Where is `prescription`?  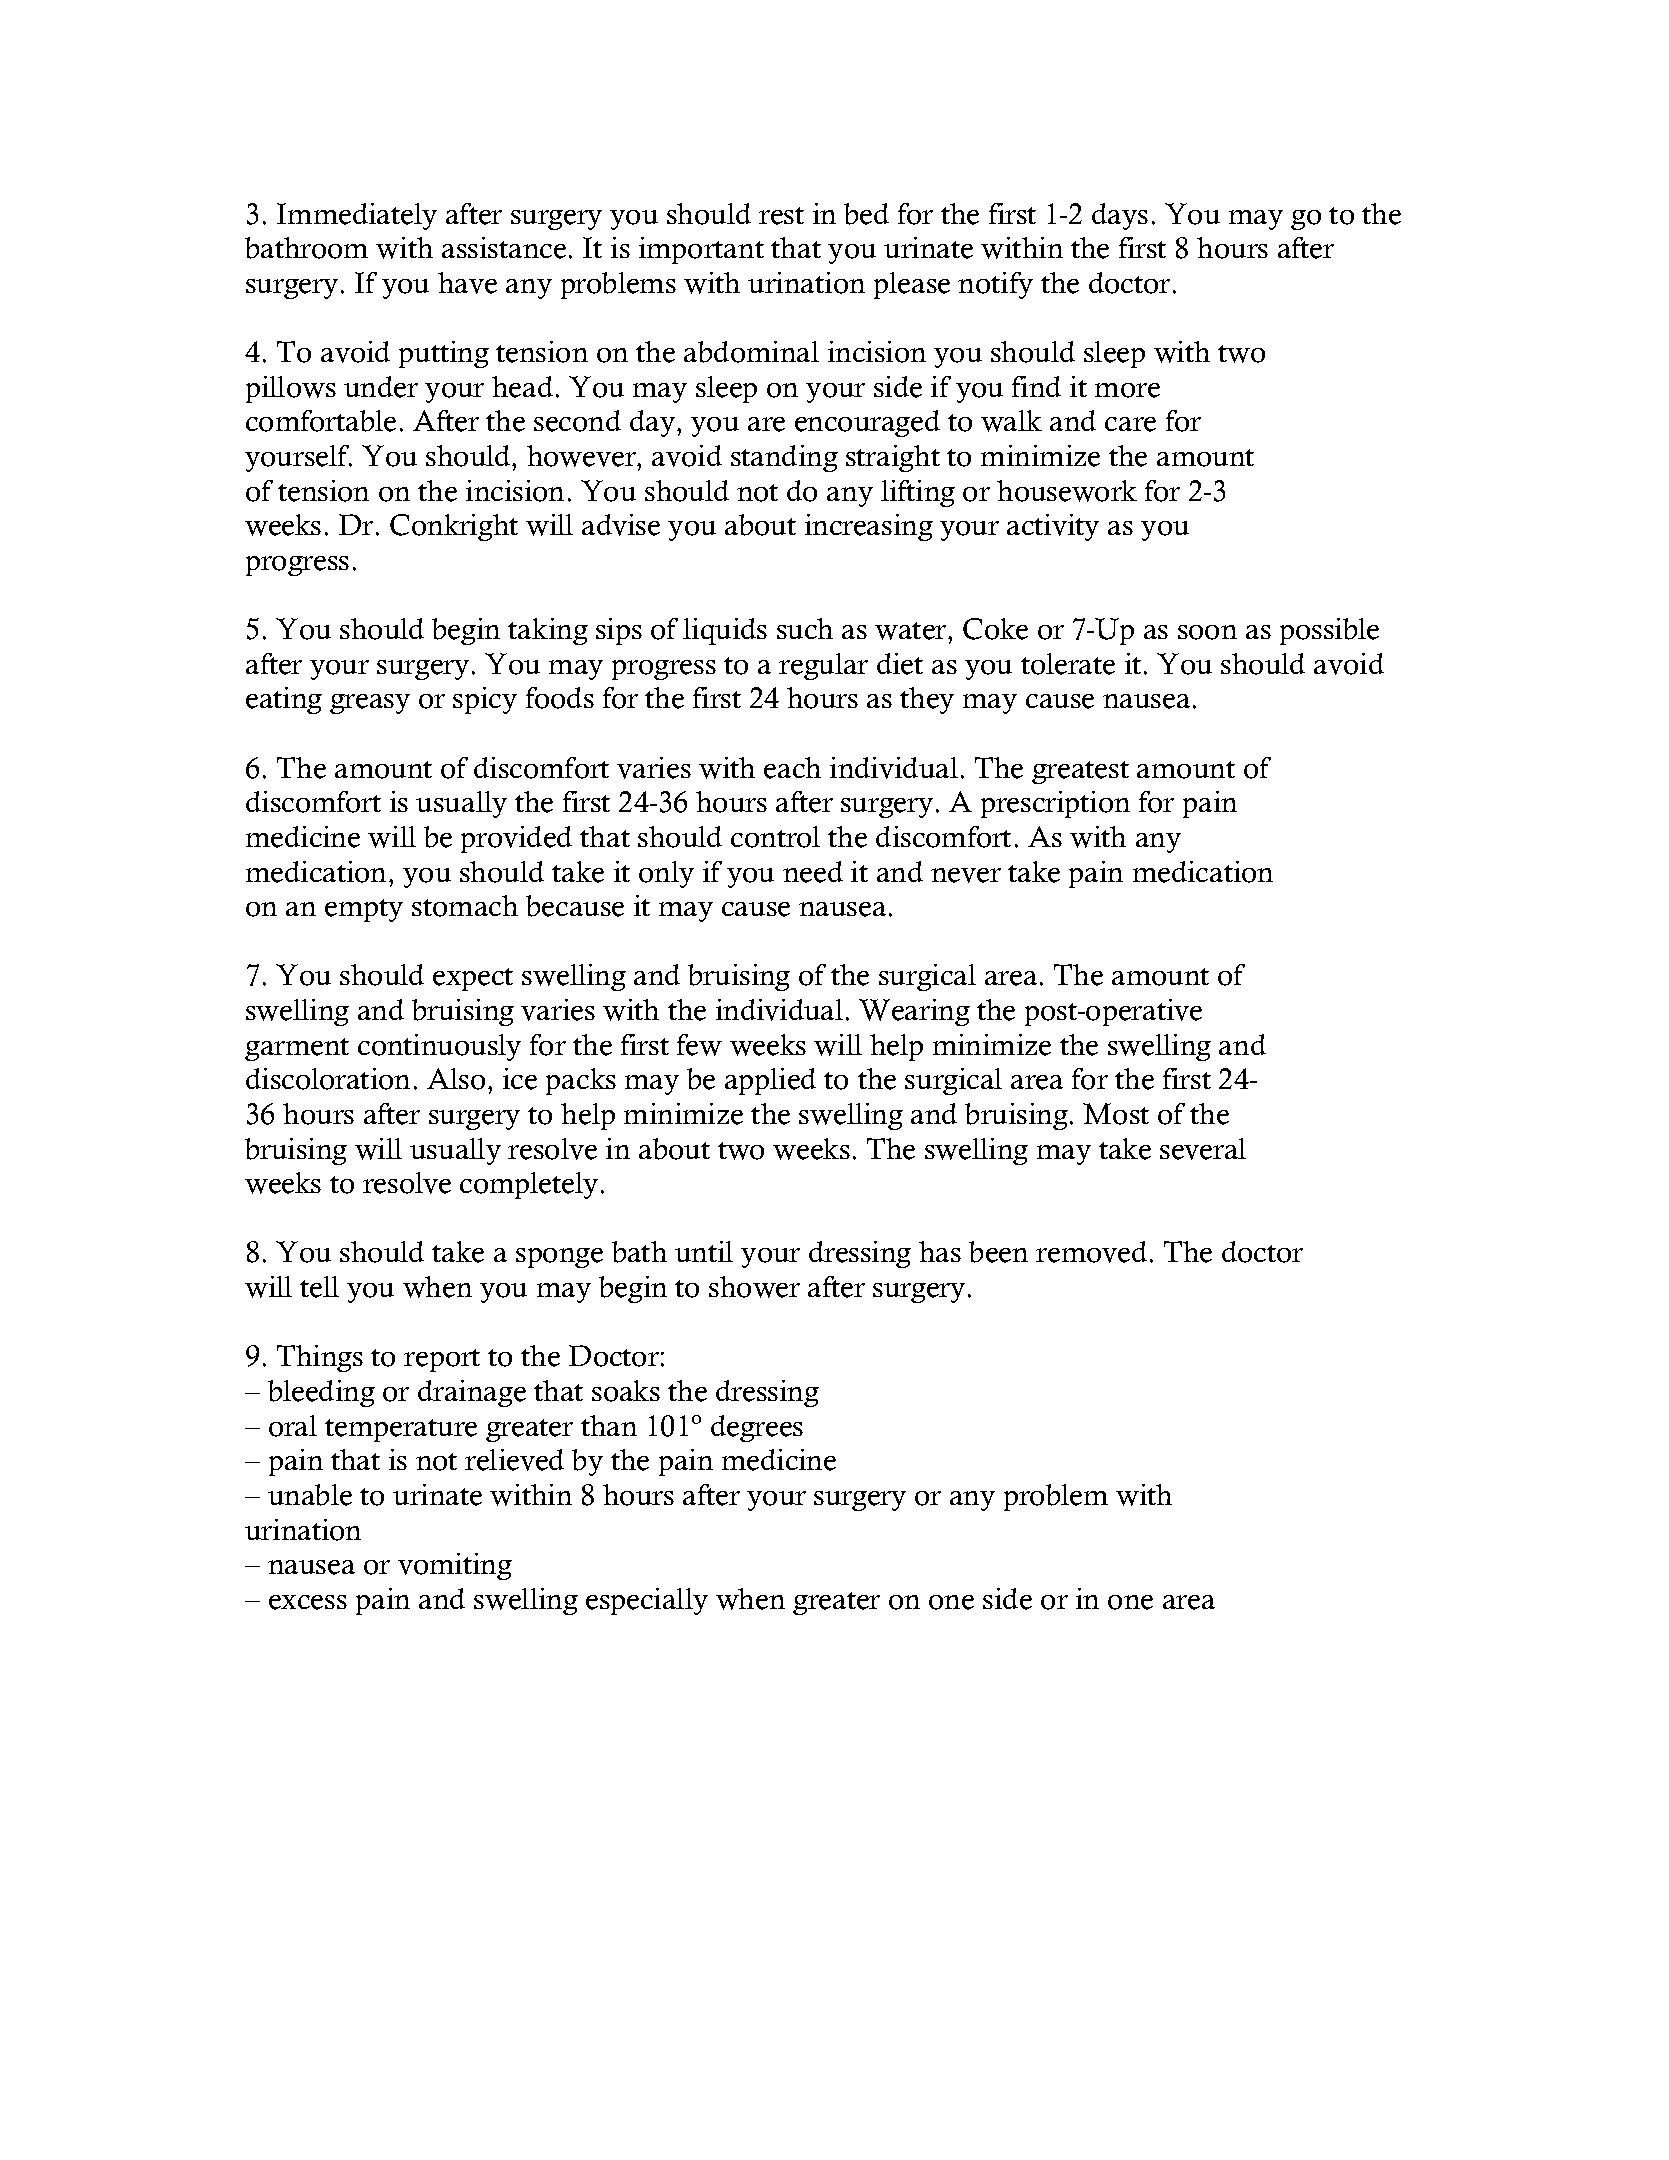 prescription is located at coordinates (1055, 804).
